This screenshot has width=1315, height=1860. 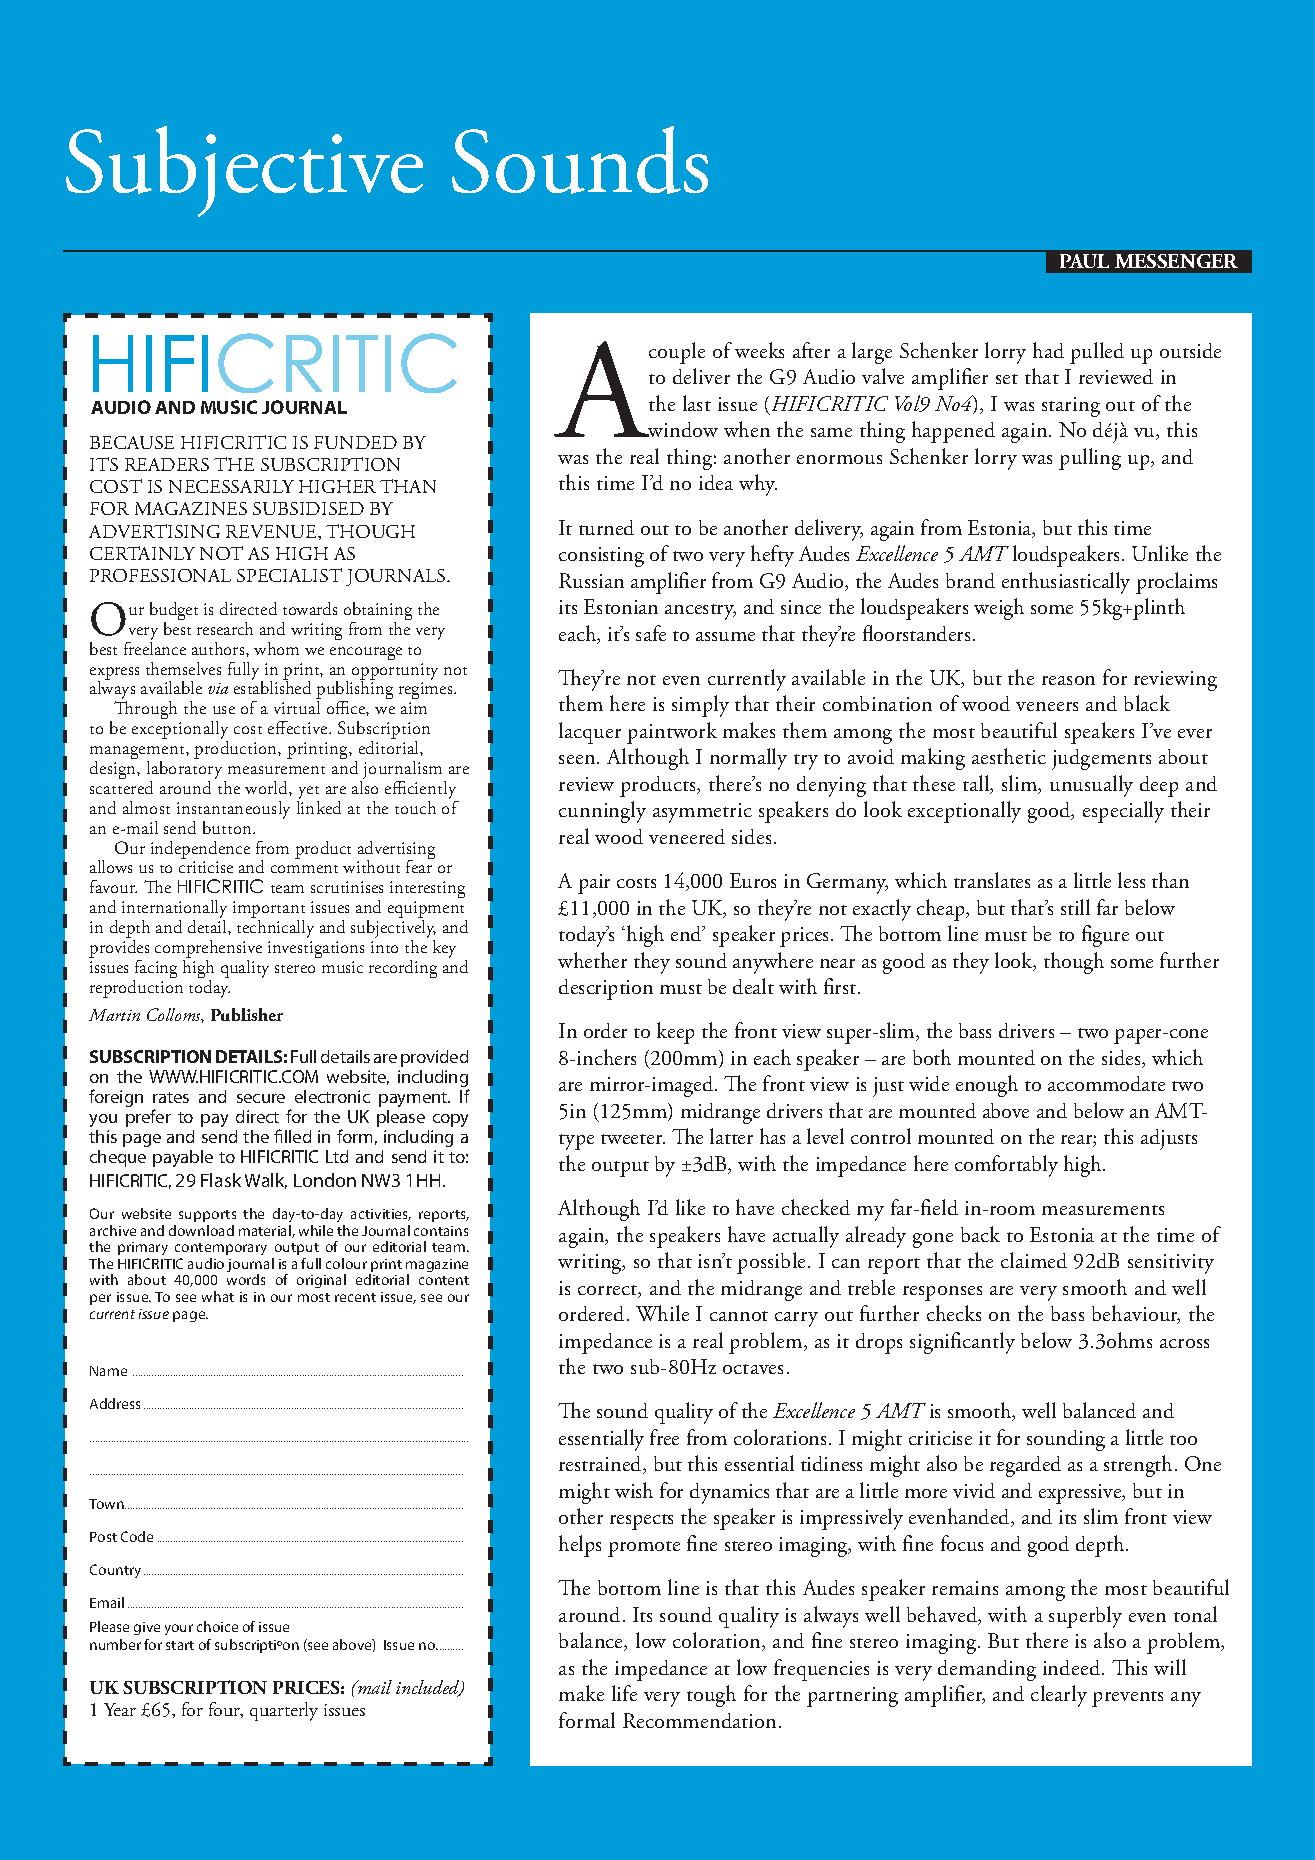 I want to click on paintwork, so click(x=672, y=733).
